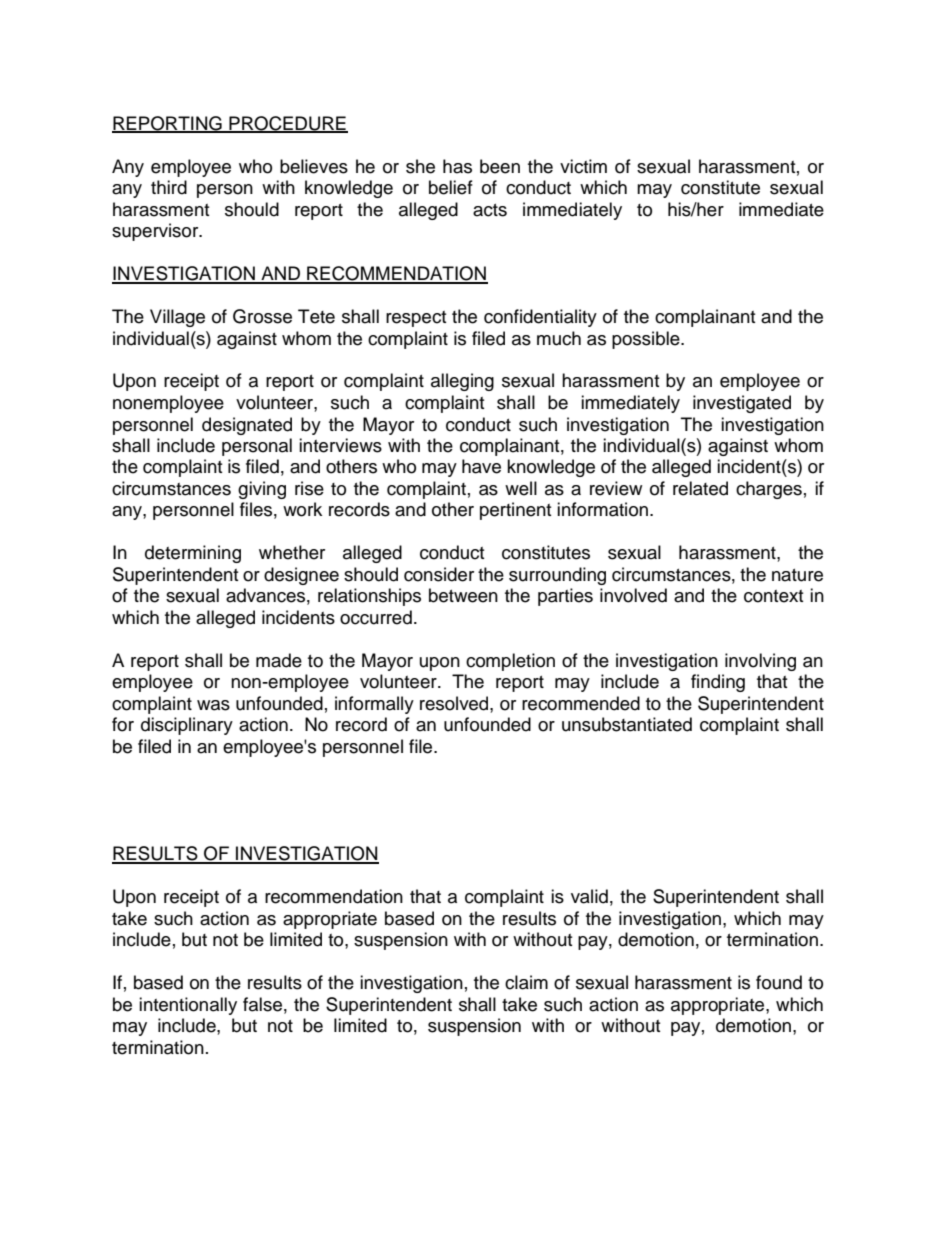 The width and height of the screenshot is (952, 1233). Describe the element at coordinates (773, 596) in the screenshot. I see `context` at that location.
